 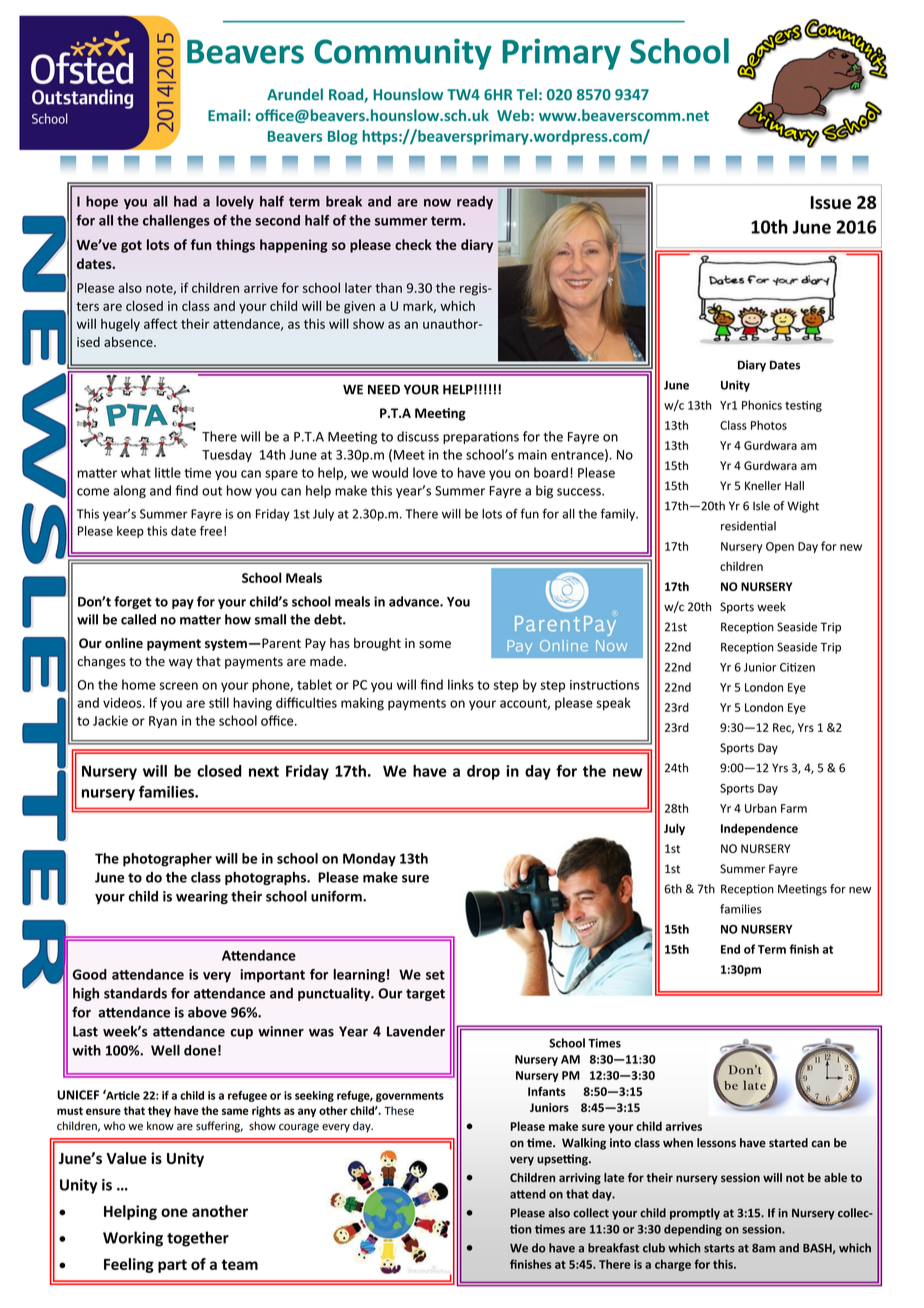 What do you see at coordinates (563, 1160) in the page?
I see `upsetting` at bounding box center [563, 1160].
